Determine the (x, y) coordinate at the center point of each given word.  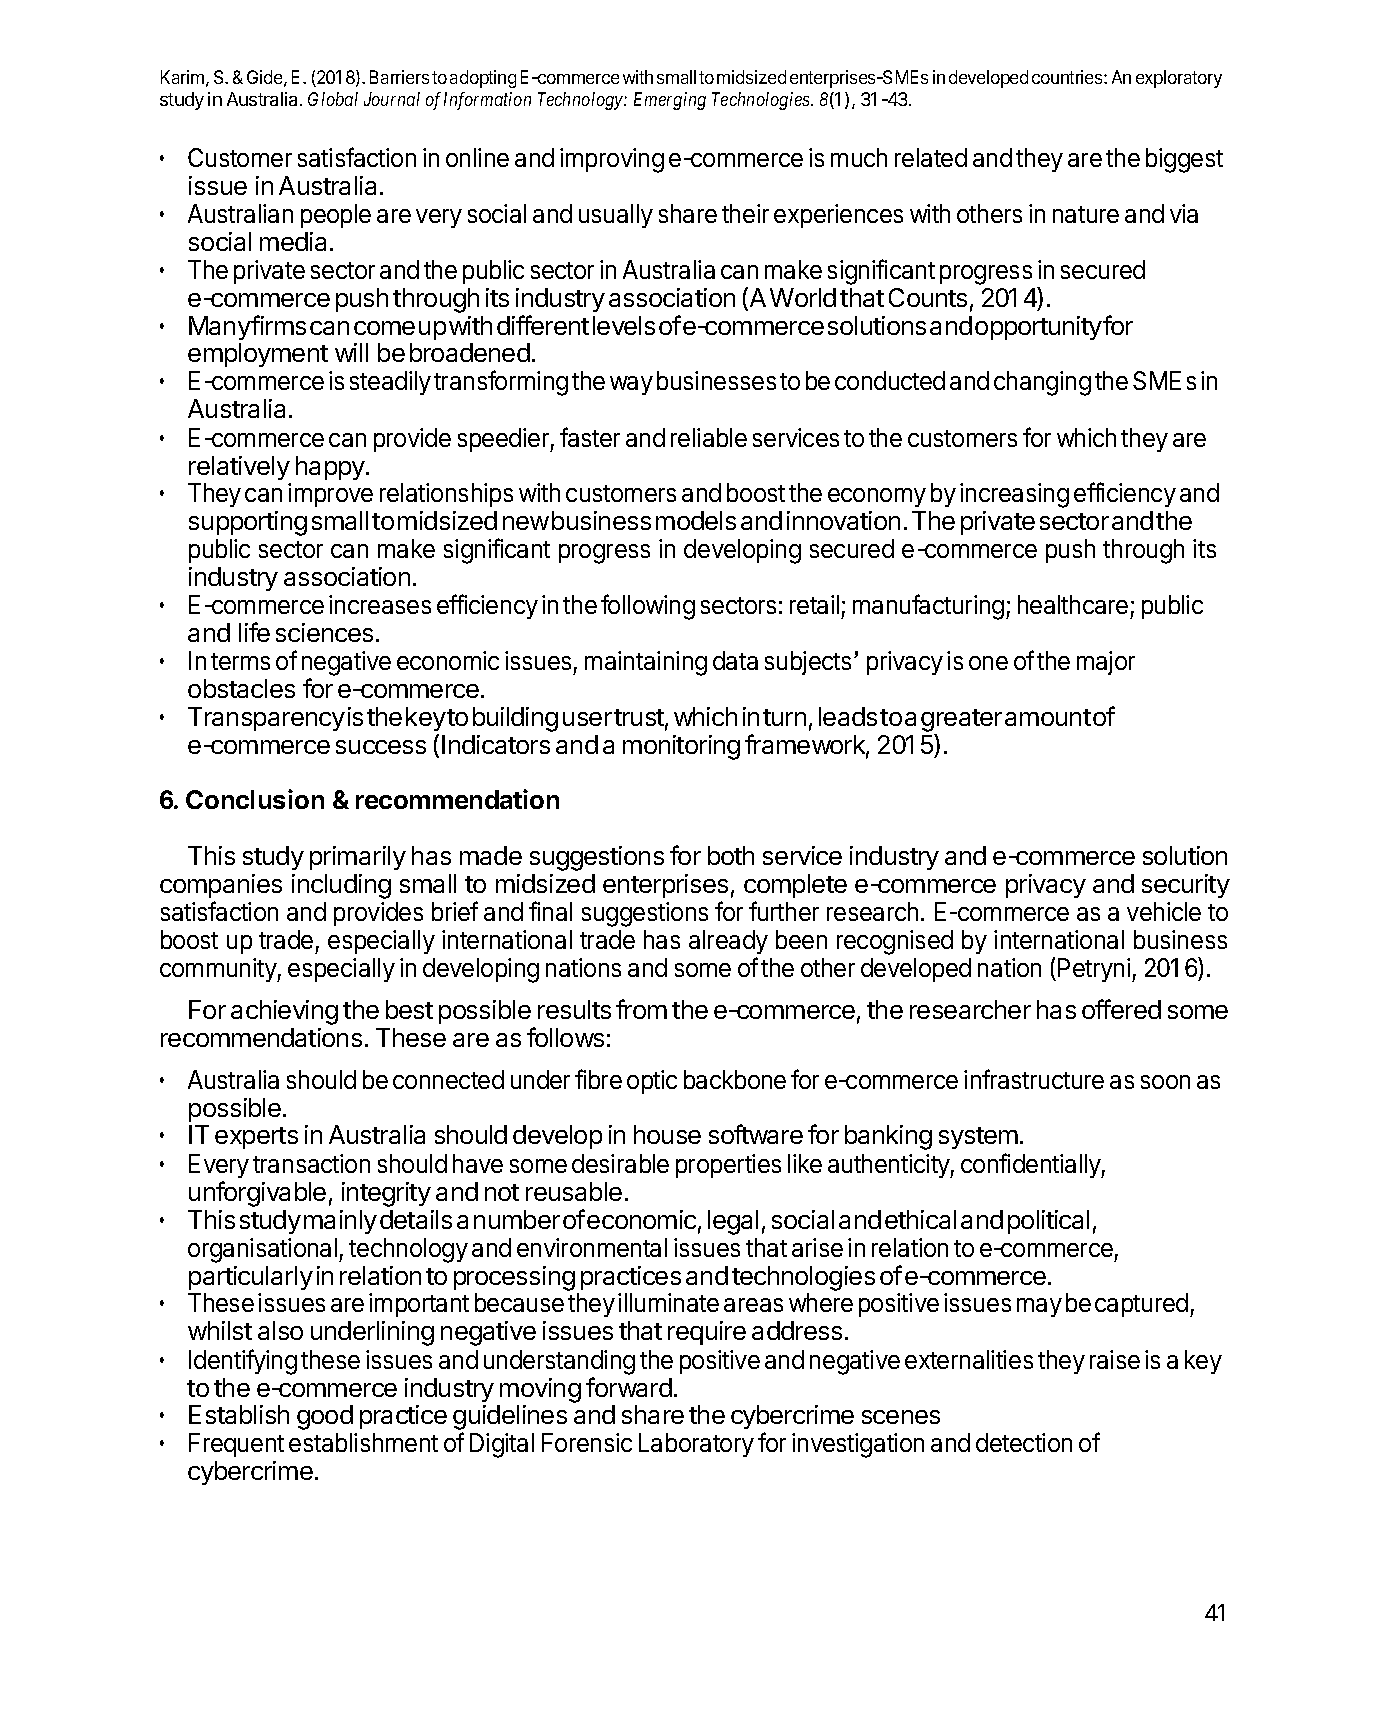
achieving (284, 1012)
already (728, 944)
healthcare (1073, 604)
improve (330, 495)
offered (1121, 1009)
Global (333, 99)
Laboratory (696, 1445)
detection (1024, 1442)
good (325, 1417)
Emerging (670, 101)
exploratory (1179, 79)
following (648, 607)
